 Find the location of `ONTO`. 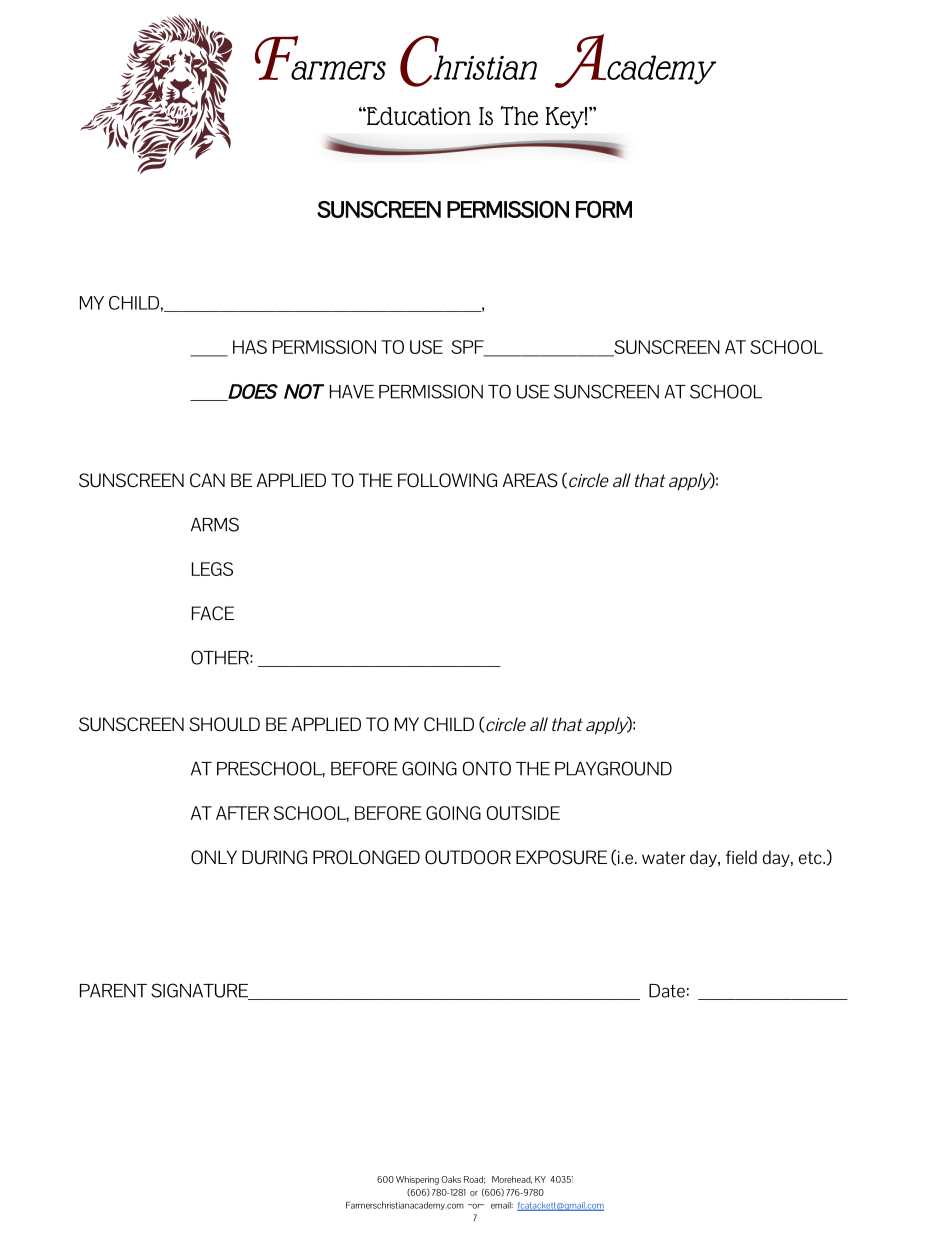

ONTO is located at coordinates (487, 768).
